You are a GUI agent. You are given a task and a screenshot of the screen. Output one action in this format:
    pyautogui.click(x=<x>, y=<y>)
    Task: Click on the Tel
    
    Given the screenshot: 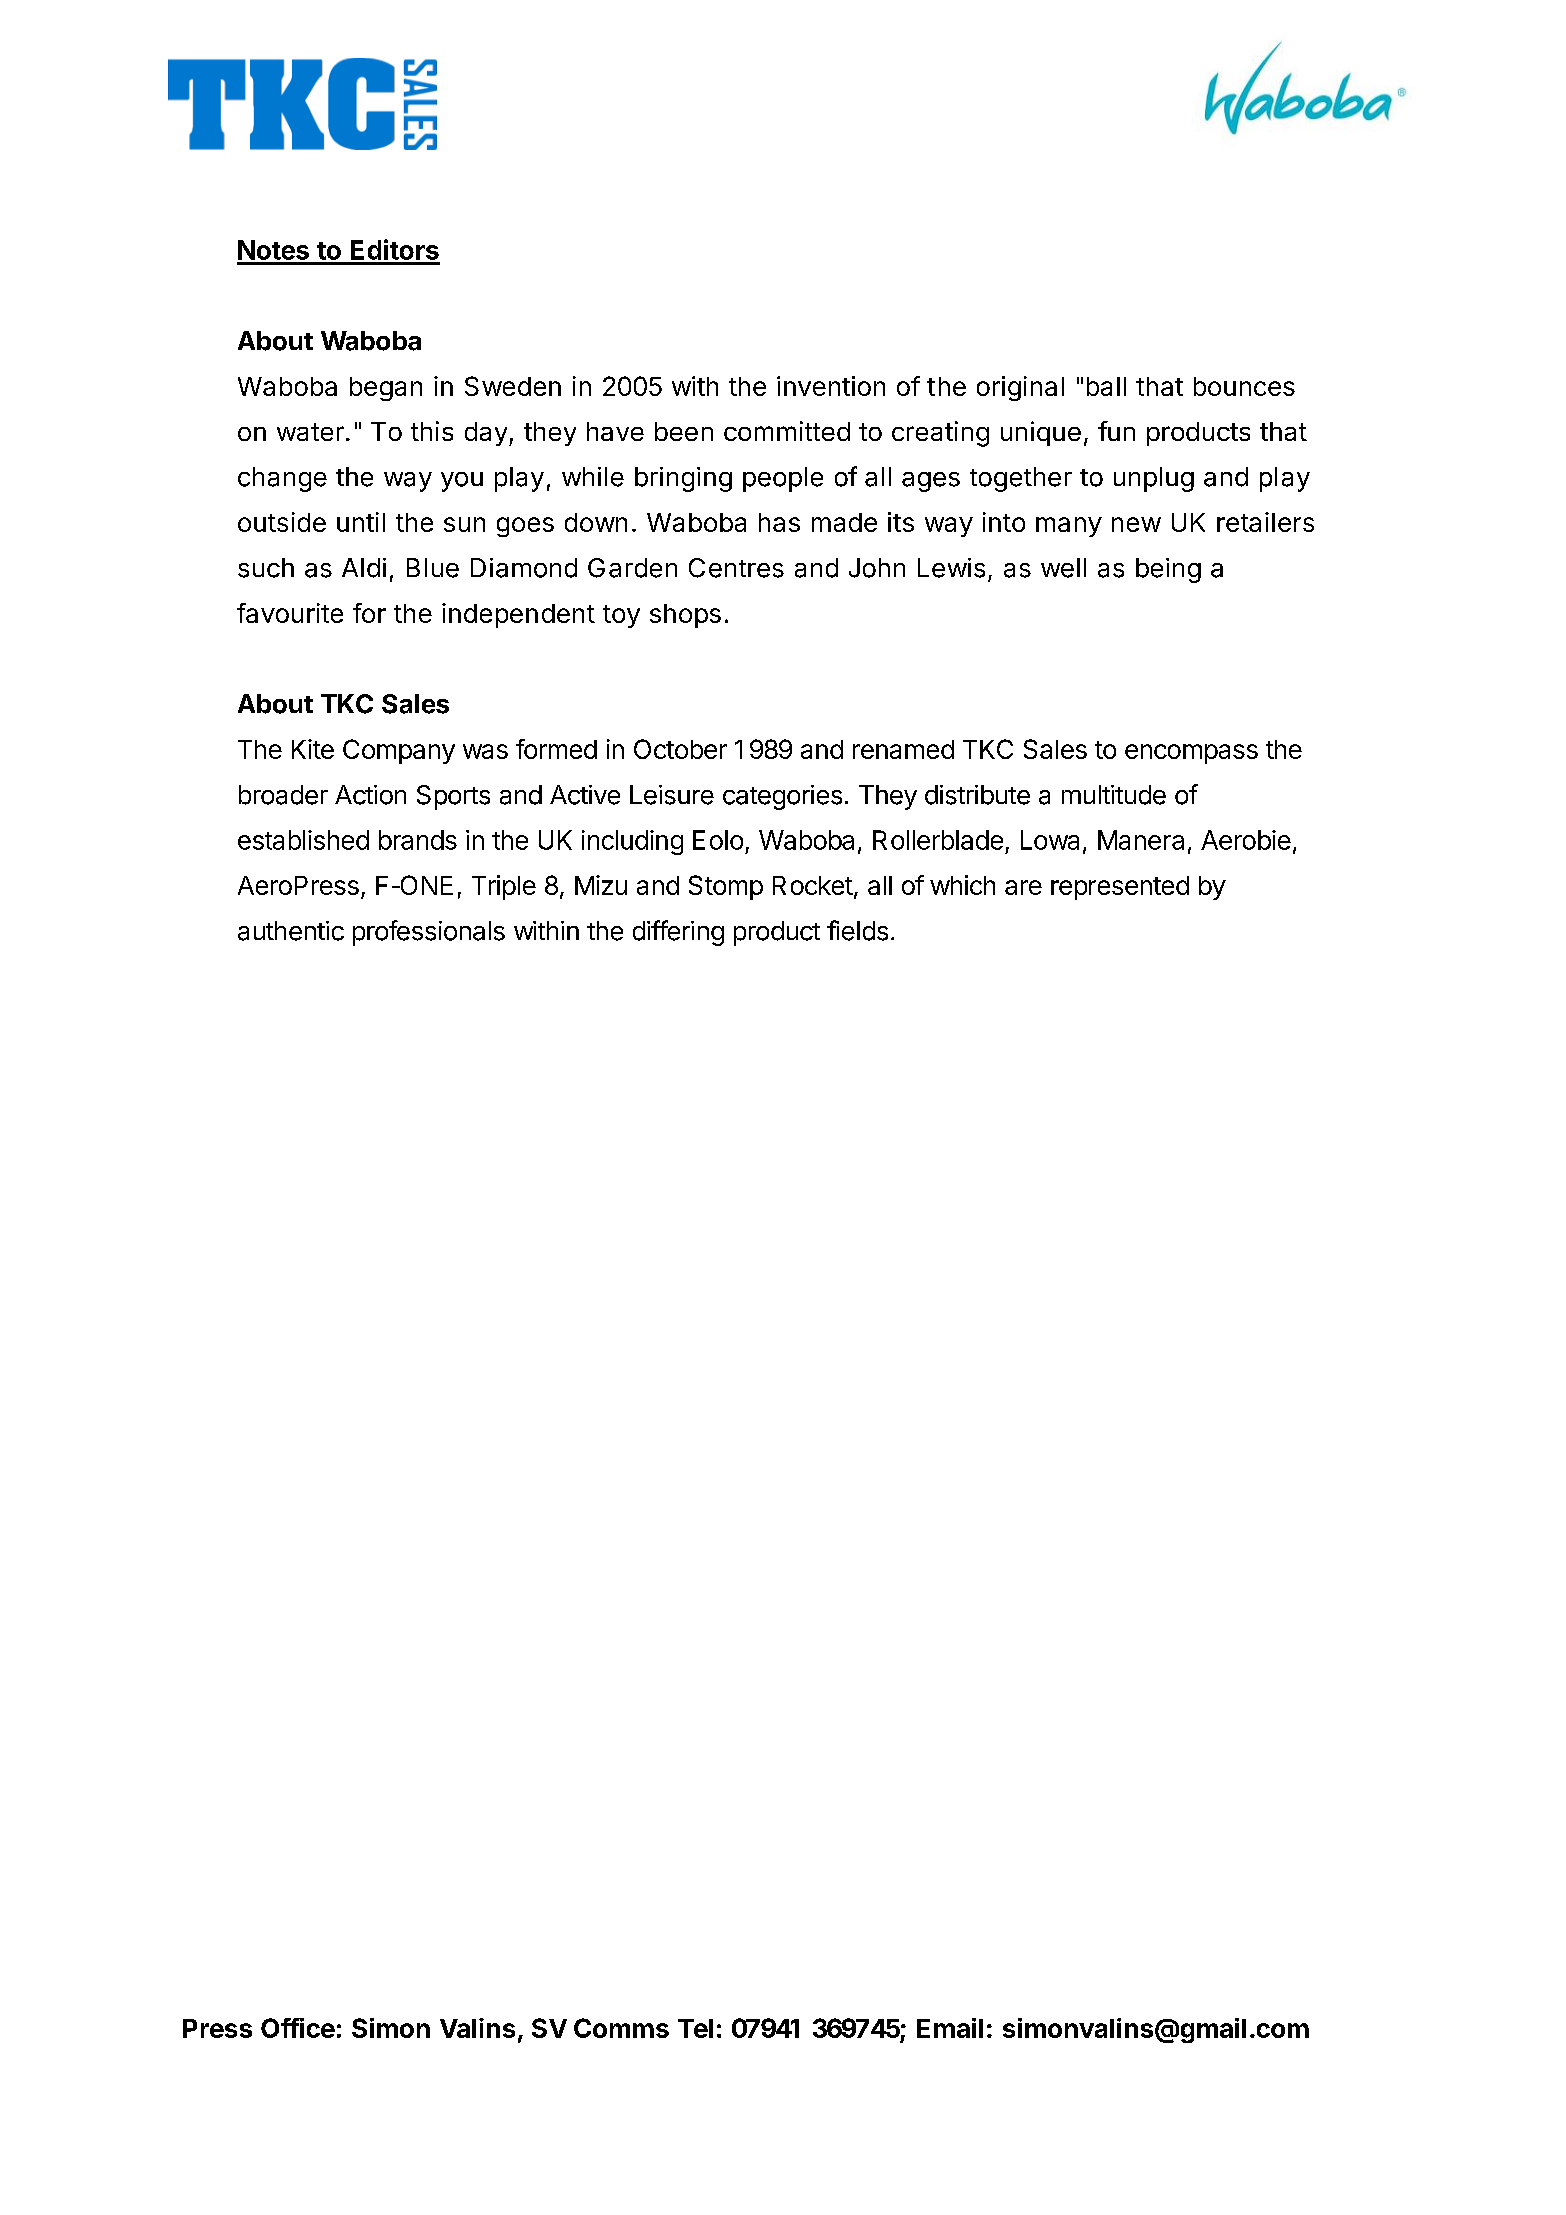 What is the action you would take?
    pyautogui.click(x=695, y=2028)
